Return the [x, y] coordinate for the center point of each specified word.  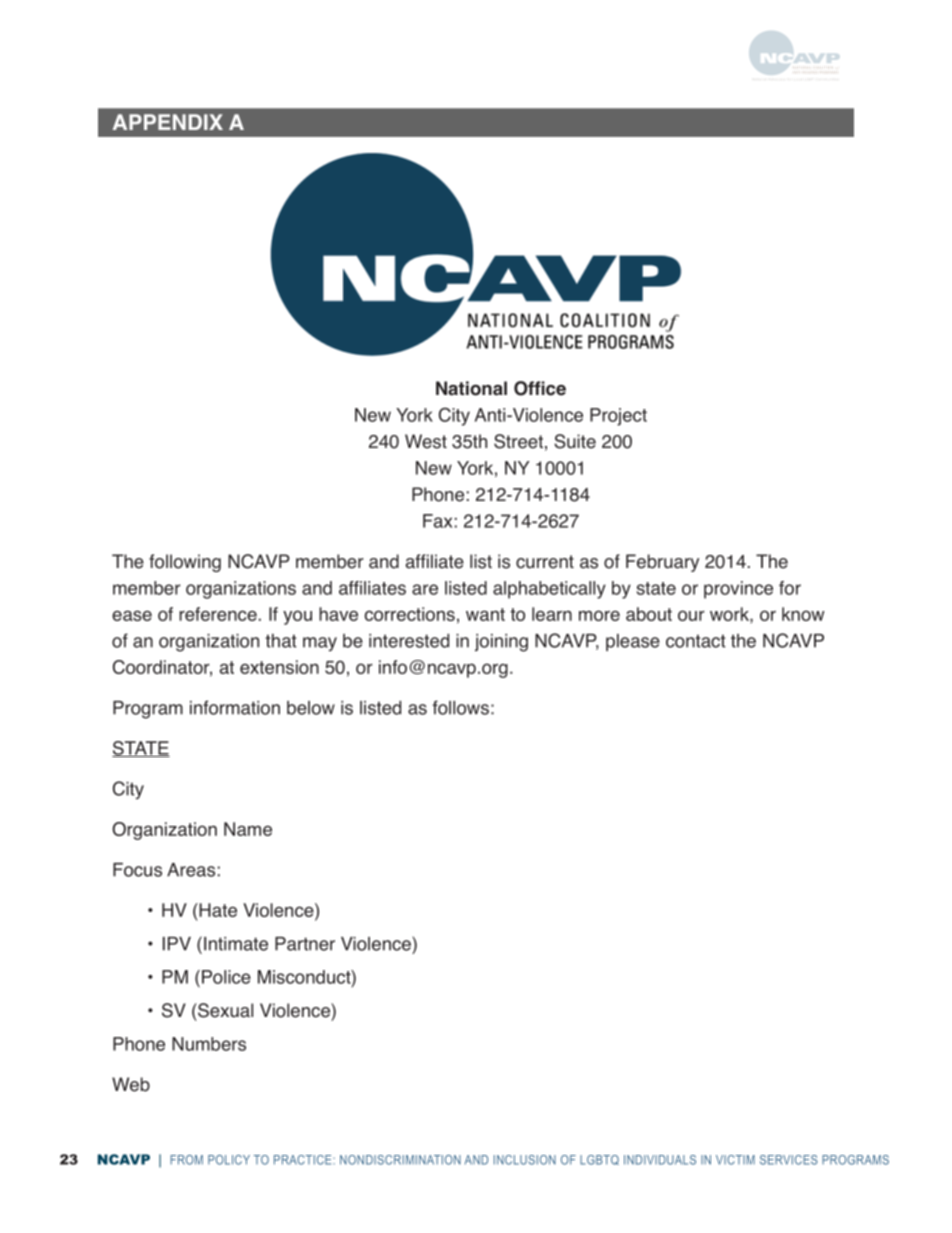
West [426, 441]
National [471, 388]
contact [696, 641]
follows [461, 707]
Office [540, 388]
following [185, 563]
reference [218, 614]
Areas [191, 870]
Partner [305, 944]
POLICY [229, 1160]
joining [501, 643]
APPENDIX [168, 122]
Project [618, 417]
